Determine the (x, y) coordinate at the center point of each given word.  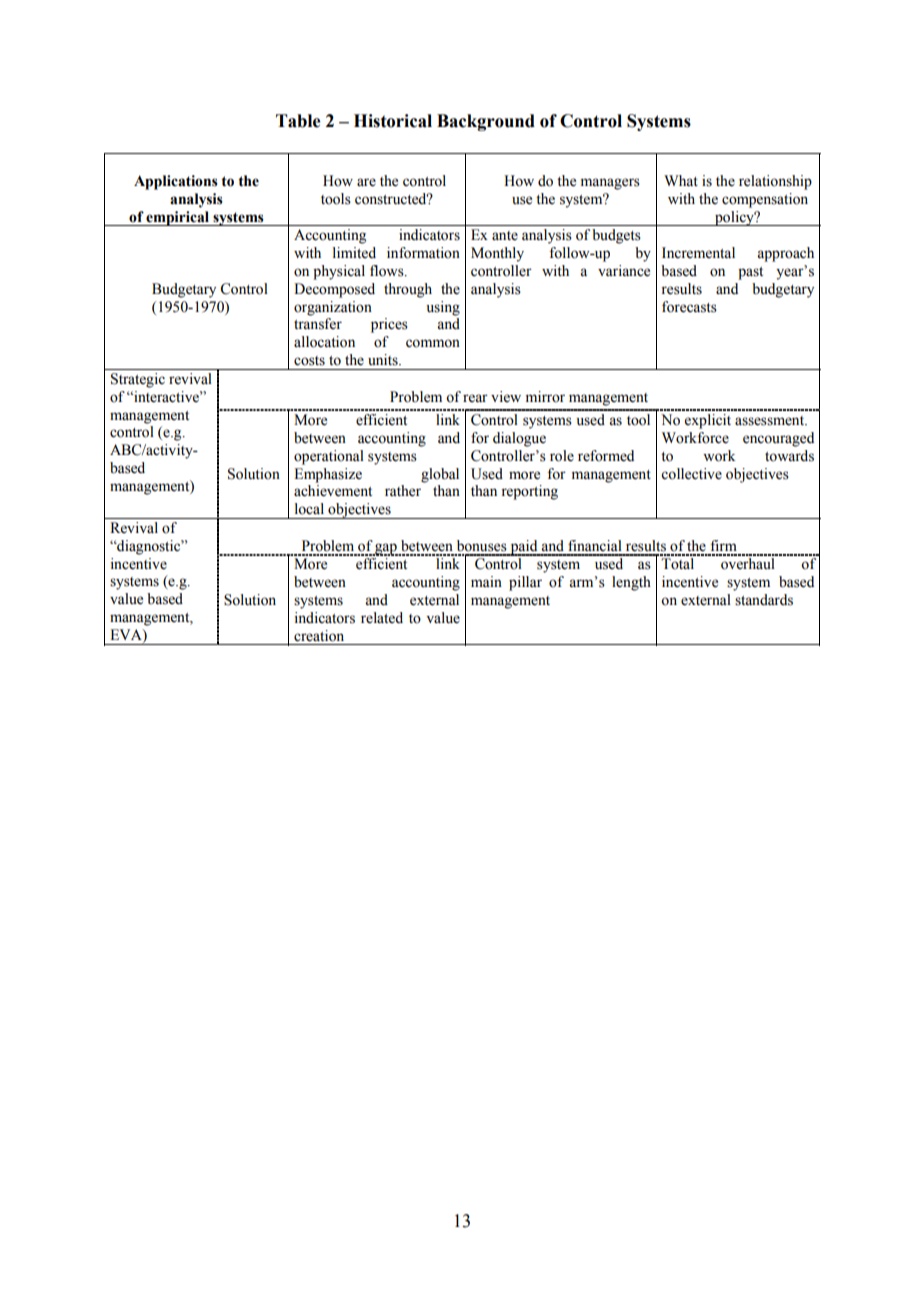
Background (486, 122)
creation (319, 636)
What (681, 181)
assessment (771, 421)
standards (764, 600)
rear (475, 398)
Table (298, 121)
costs (309, 361)
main (486, 581)
